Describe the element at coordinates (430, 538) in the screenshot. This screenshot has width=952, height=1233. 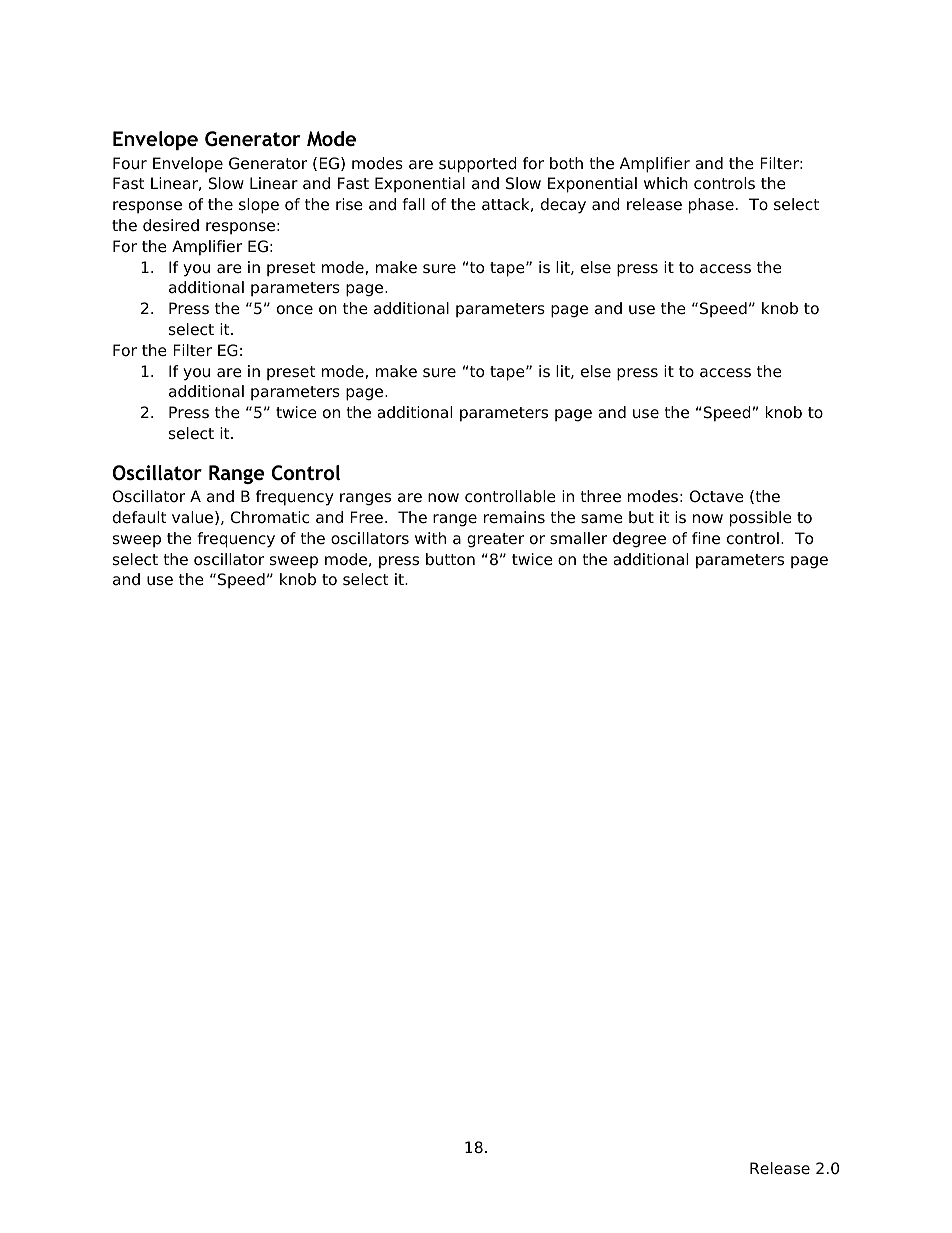
I see `with` at that location.
